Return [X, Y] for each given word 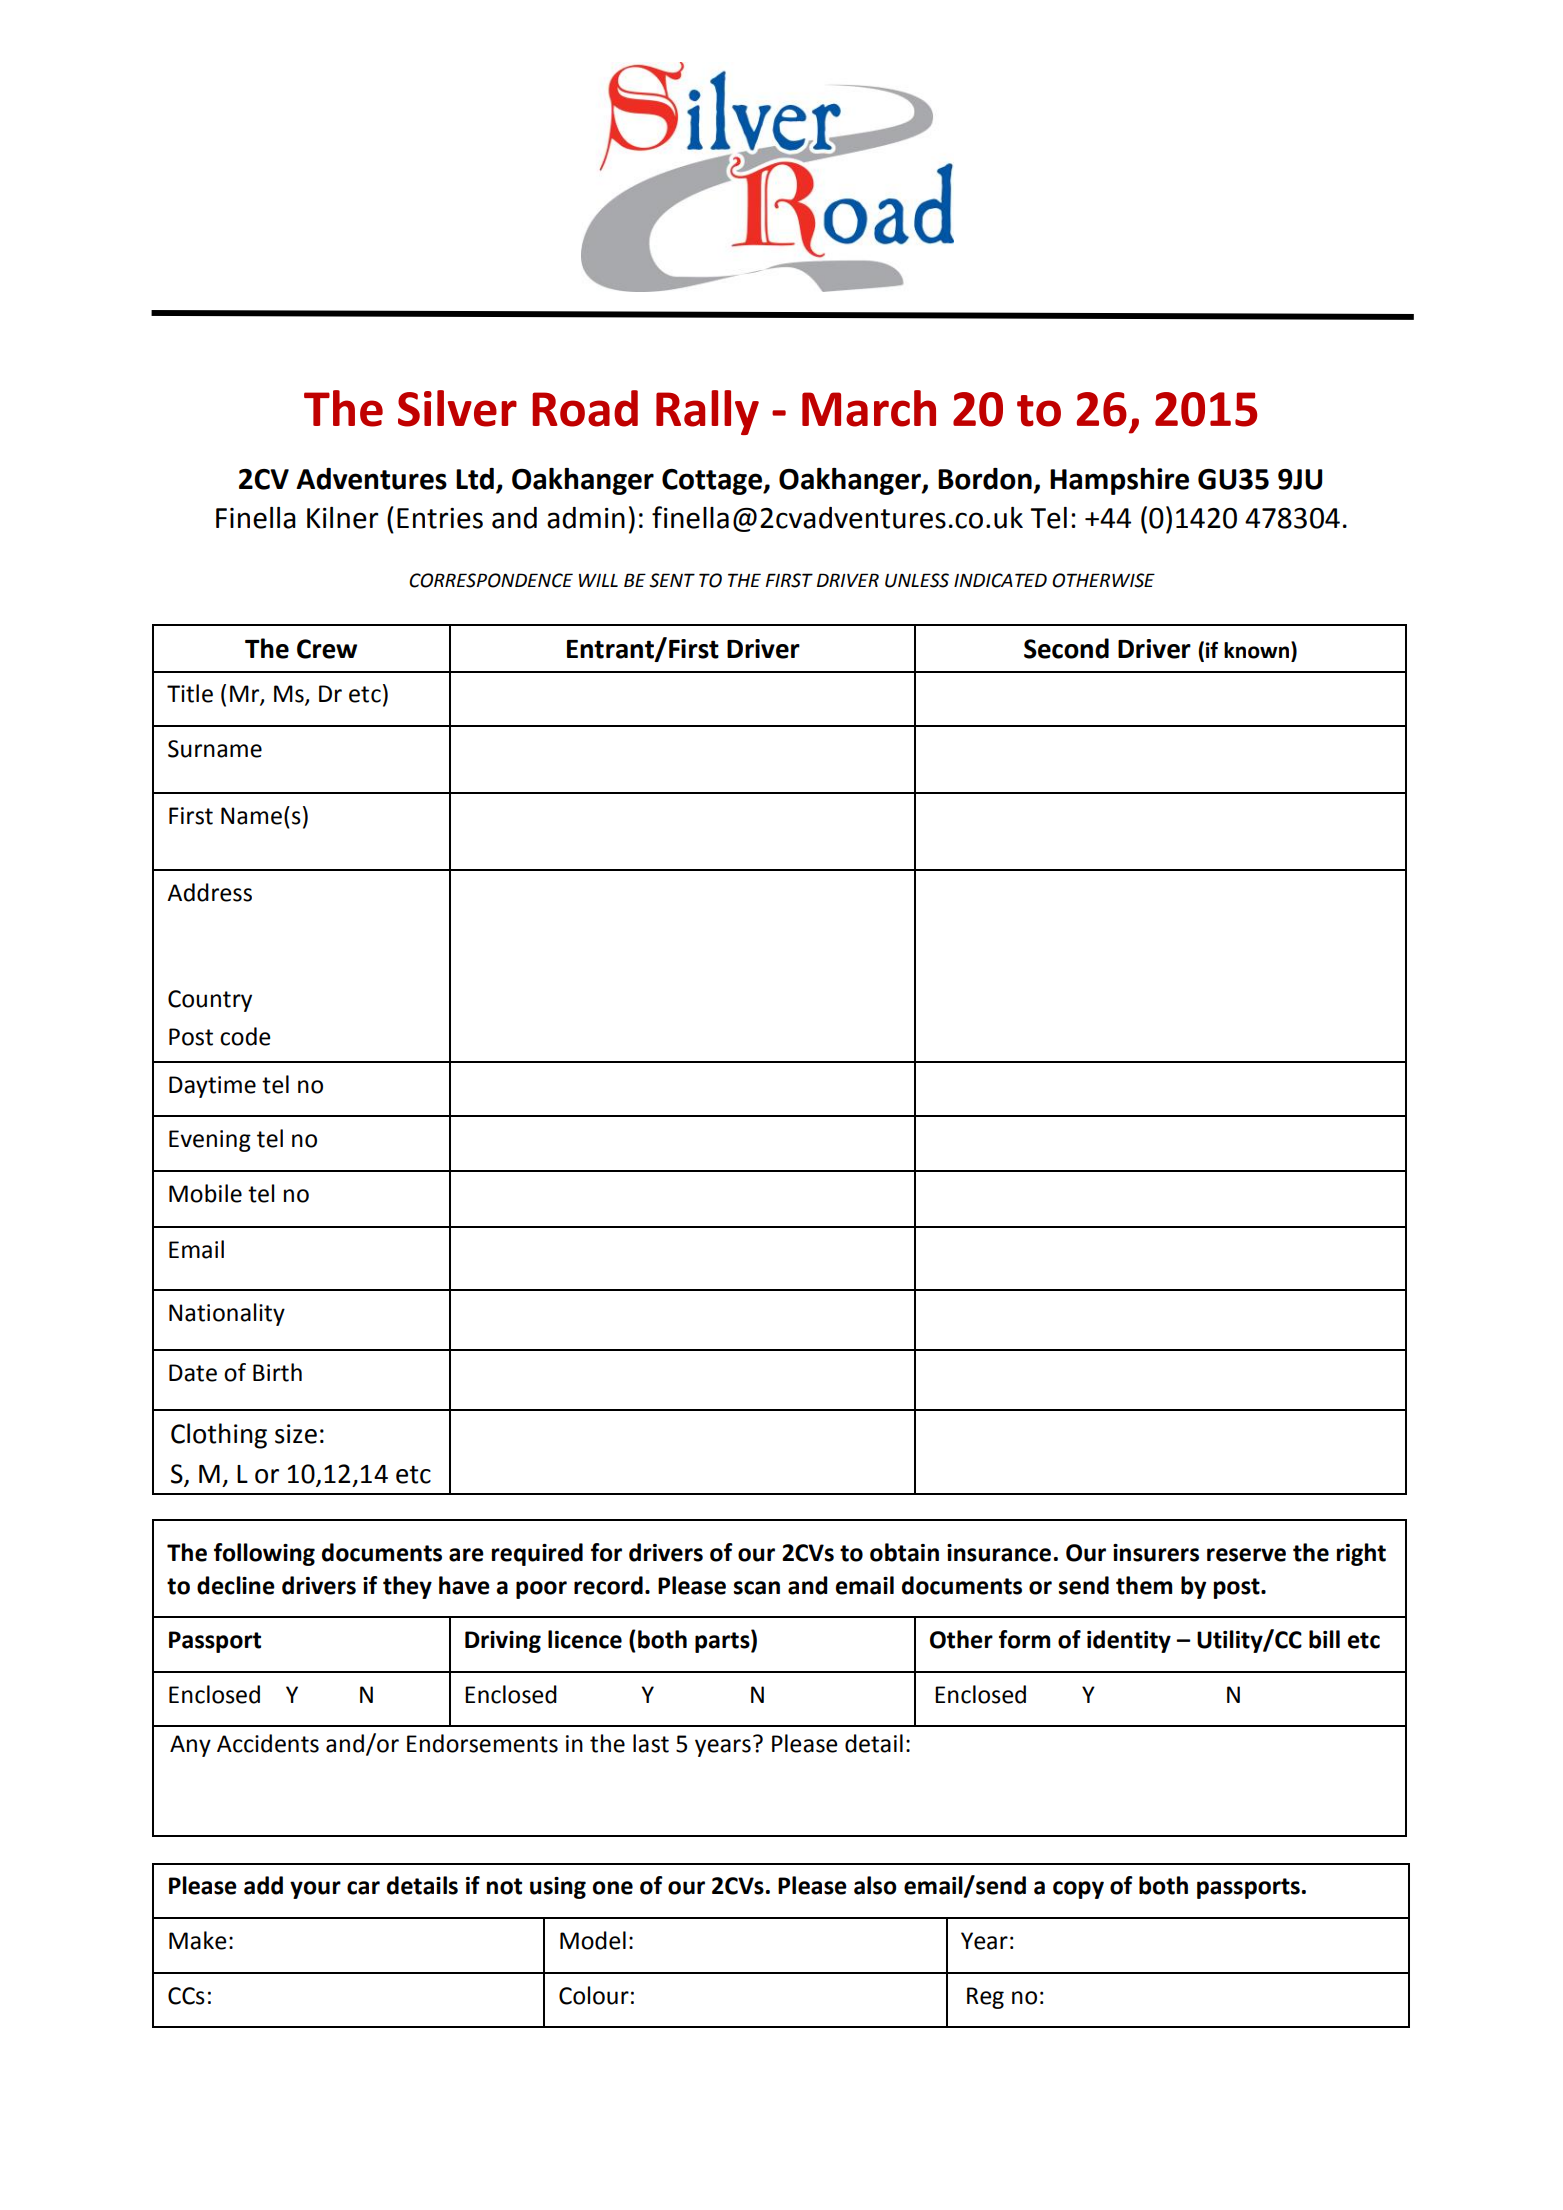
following [264, 1554]
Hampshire [1119, 481]
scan [757, 1588]
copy [1078, 1890]
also [875, 1885]
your [315, 1890]
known [1256, 650]
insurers [1156, 1553]
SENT [672, 580]
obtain [904, 1552]
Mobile [205, 1193]
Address [209, 892]
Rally [707, 412]
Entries [440, 518]
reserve [1246, 1555]
